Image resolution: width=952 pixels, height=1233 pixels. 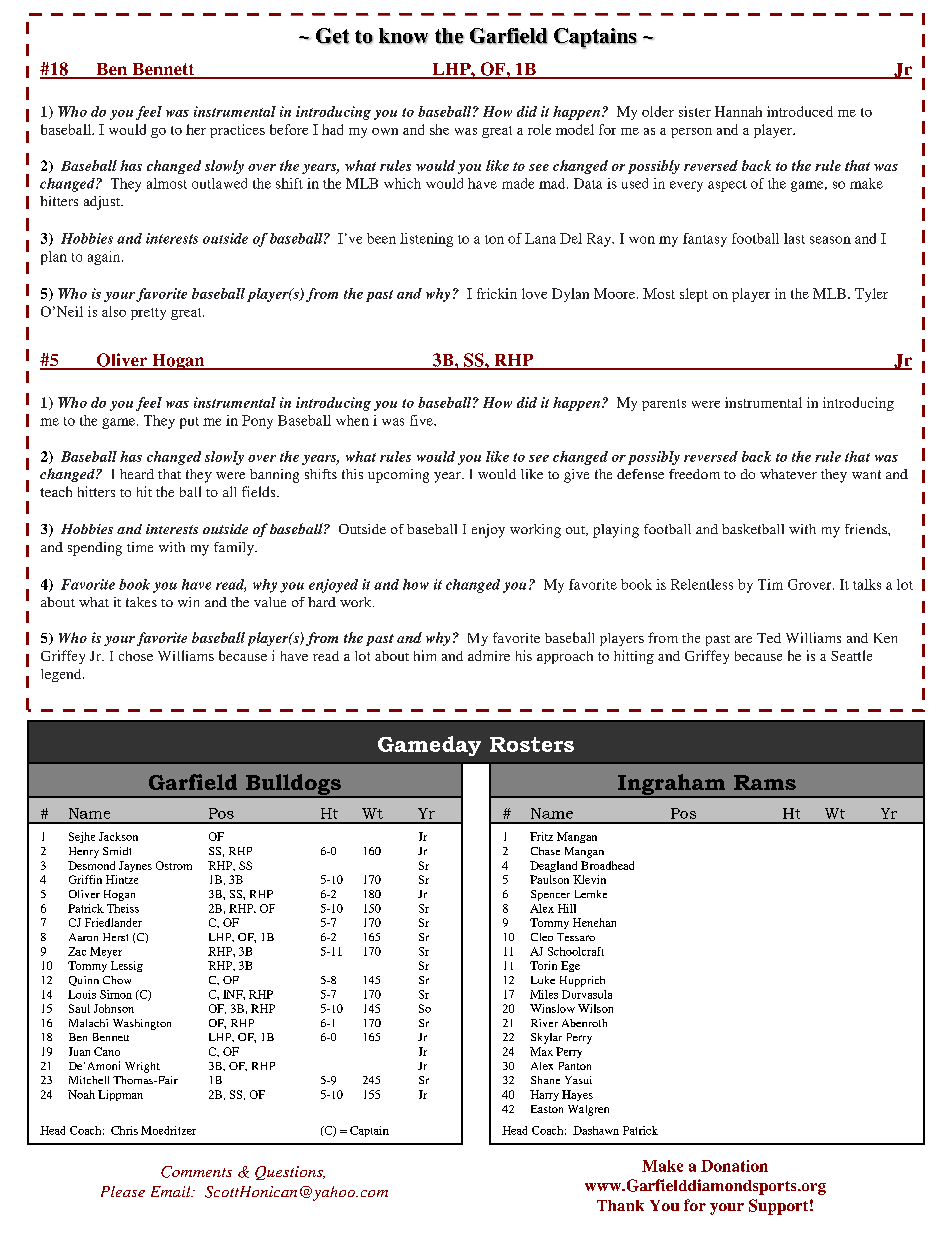 What do you see at coordinates (403, 36) in the image?
I see `know` at bounding box center [403, 36].
